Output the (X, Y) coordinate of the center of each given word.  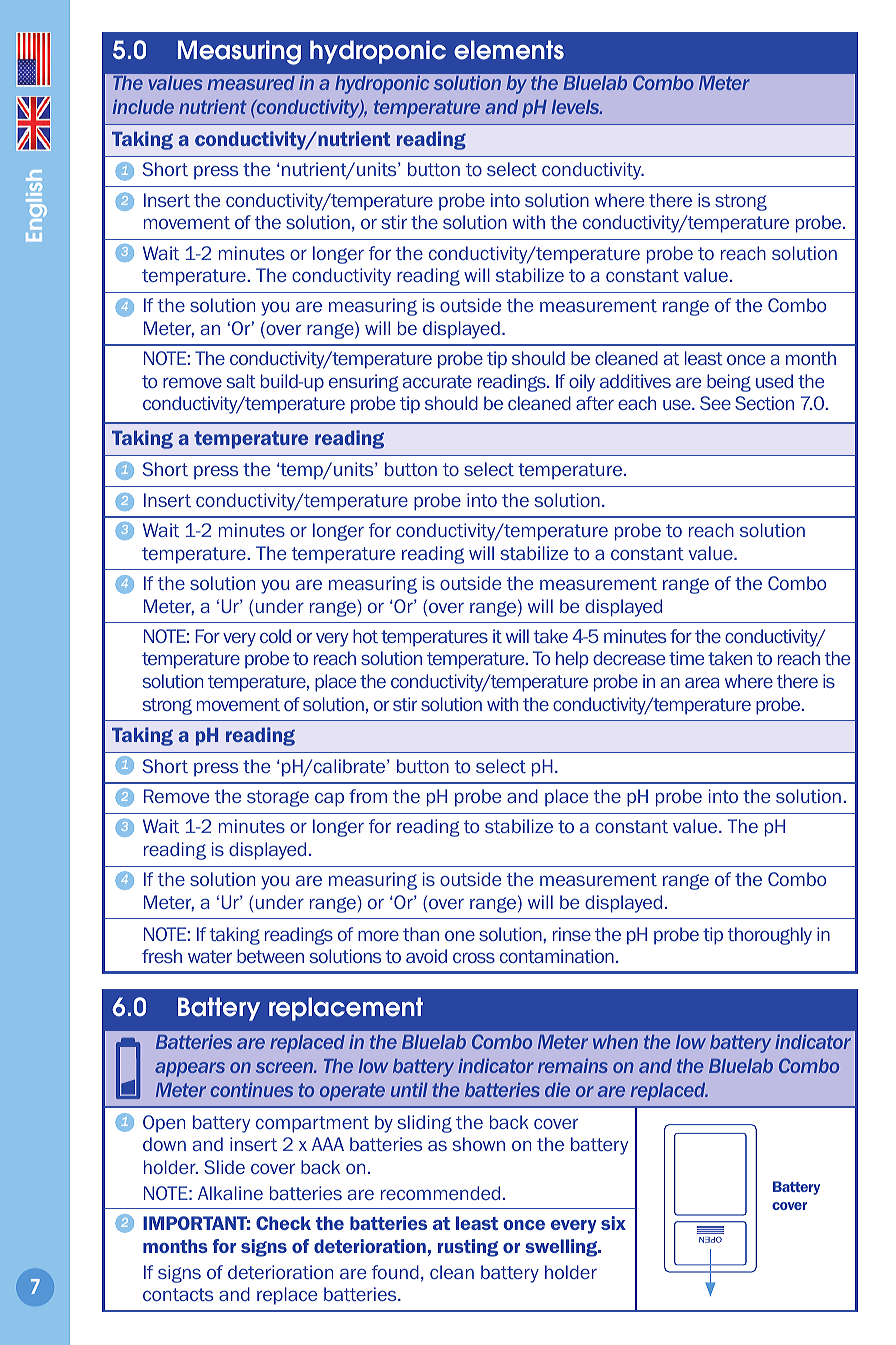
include (143, 106)
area (702, 682)
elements (509, 50)
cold (275, 636)
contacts (178, 1294)
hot (365, 636)
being (729, 383)
